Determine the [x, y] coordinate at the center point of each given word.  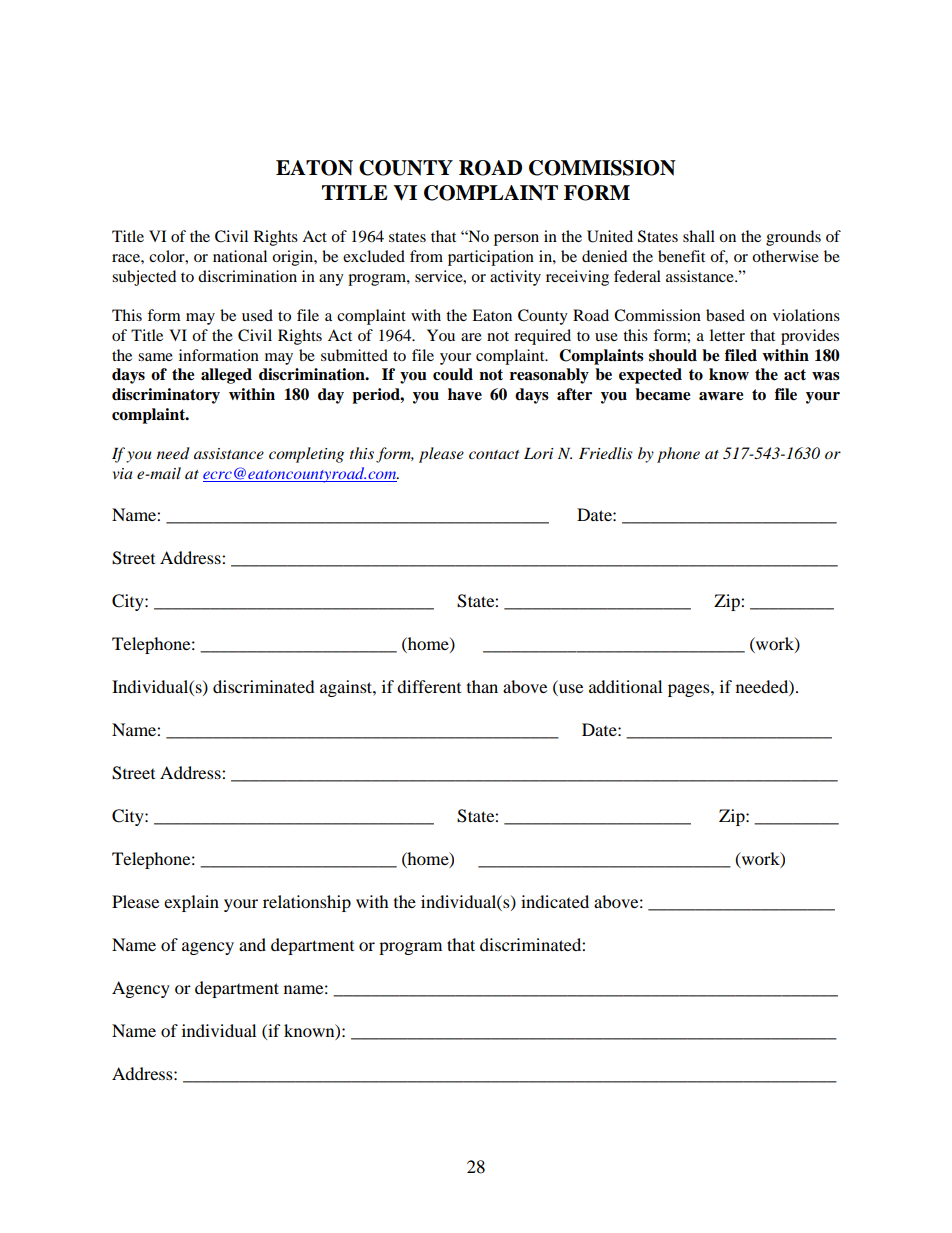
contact [494, 454]
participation [491, 258]
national [240, 256]
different [429, 686]
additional [625, 686]
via [122, 473]
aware [721, 396]
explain [191, 903]
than [482, 686]
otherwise [785, 256]
